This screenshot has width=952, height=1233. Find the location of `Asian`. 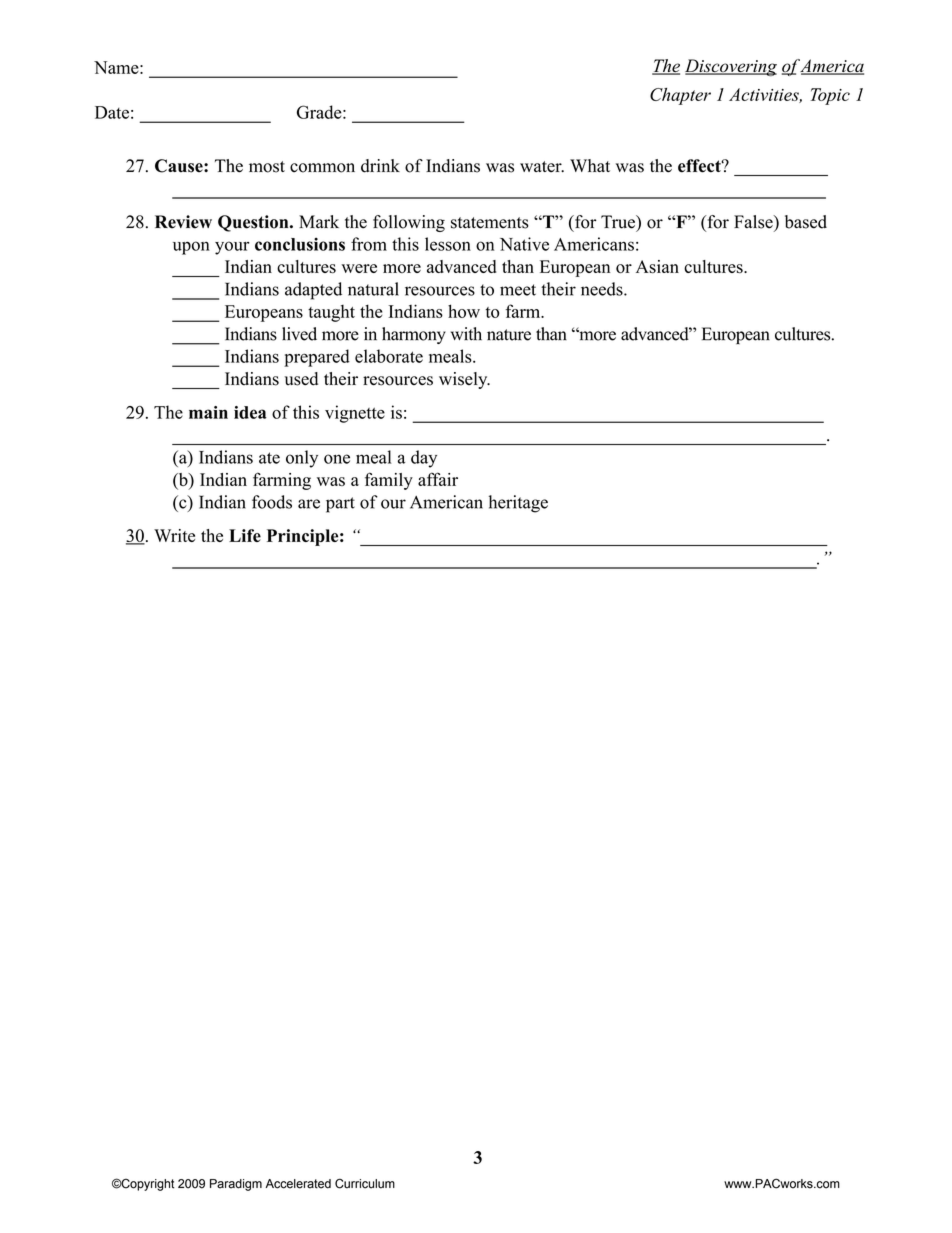

Asian is located at coordinates (657, 267).
